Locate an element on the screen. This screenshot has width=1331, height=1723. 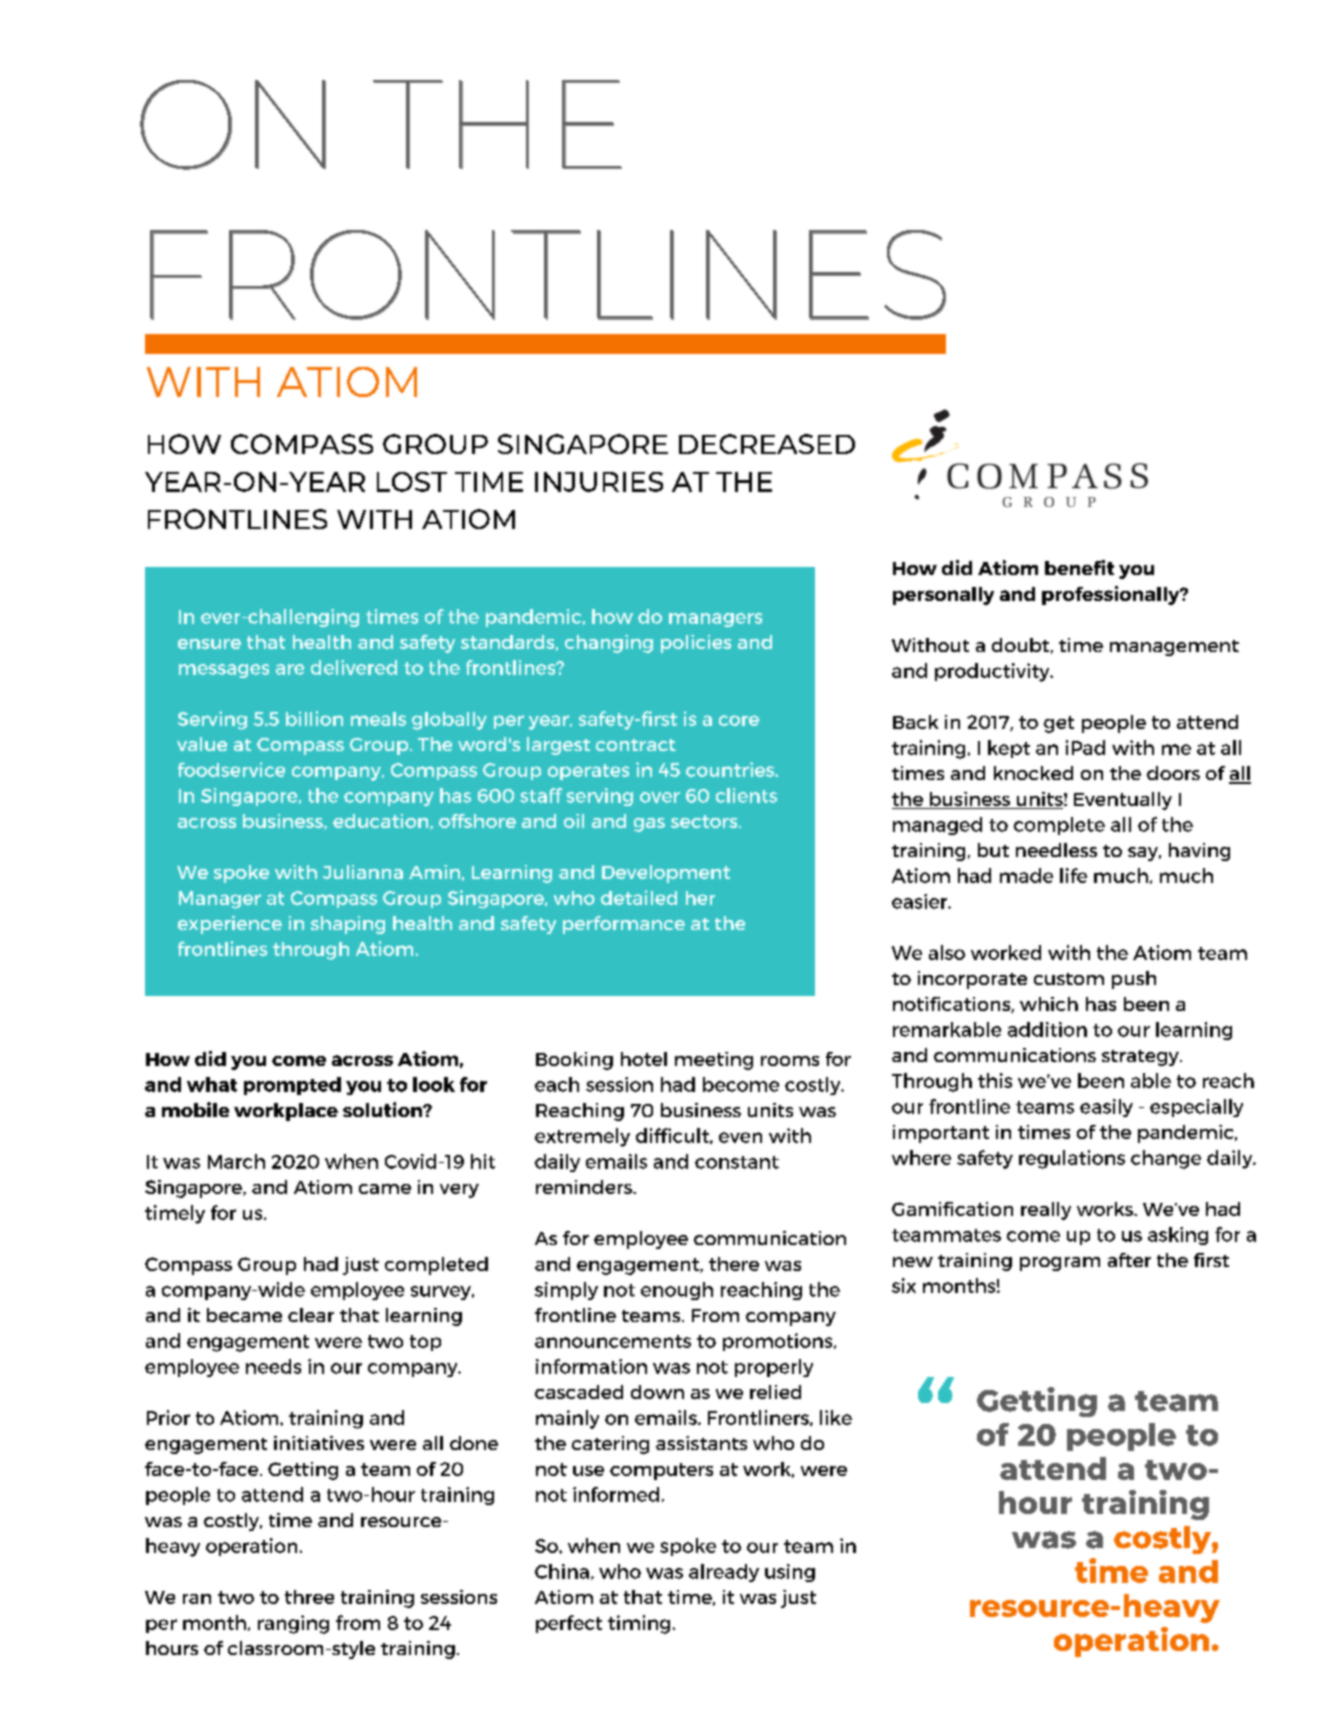
already is located at coordinates (724, 1573).
